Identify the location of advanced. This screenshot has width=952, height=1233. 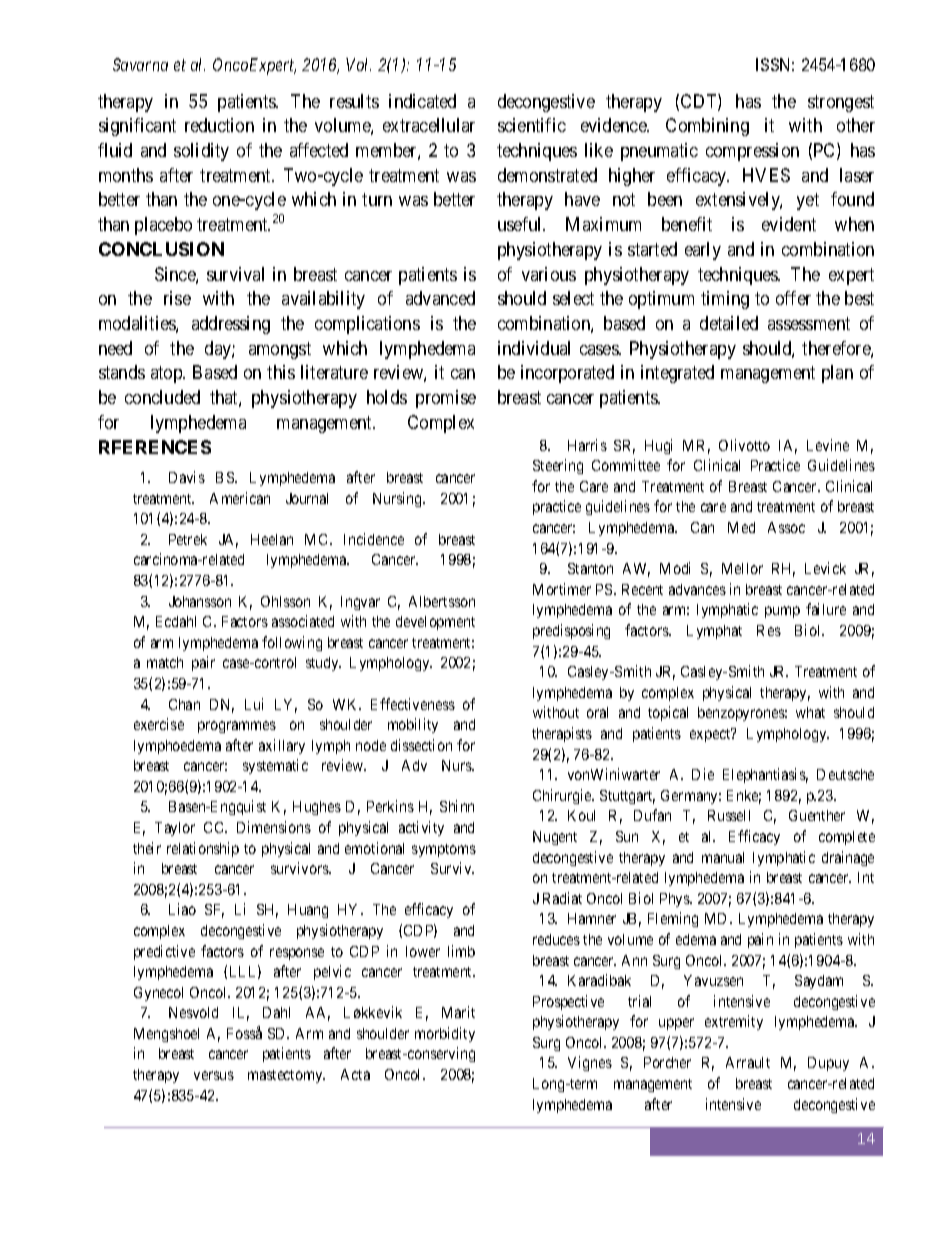
(440, 298).
